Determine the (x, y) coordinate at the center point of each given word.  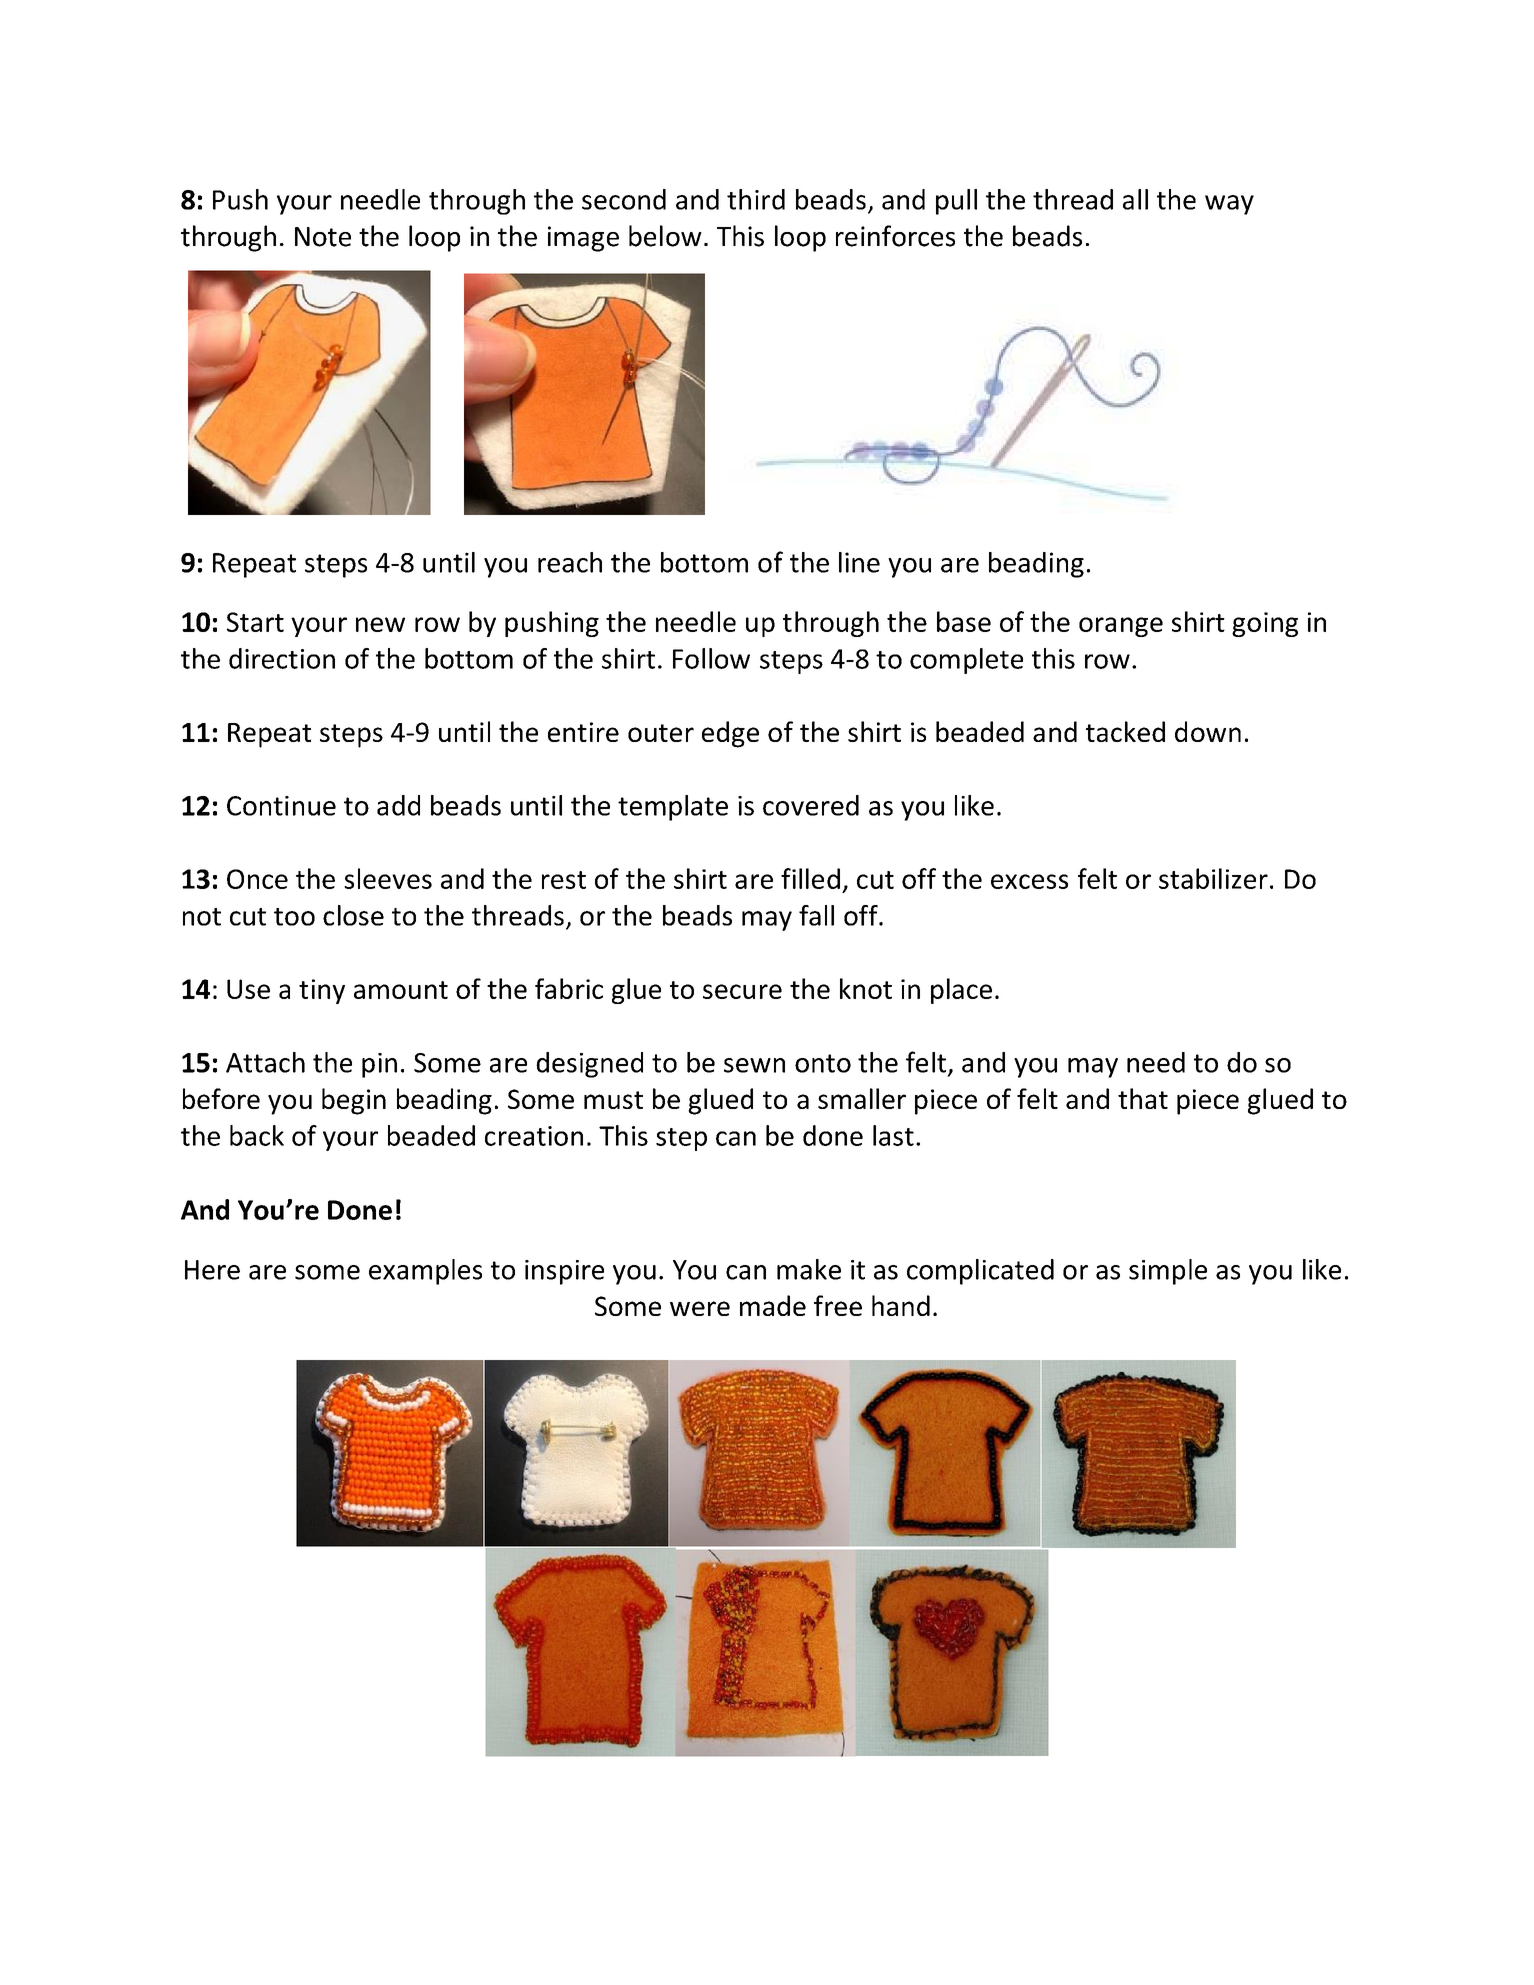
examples (425, 1272)
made (773, 1305)
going (1265, 624)
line (859, 562)
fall (816, 915)
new (380, 624)
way (1229, 205)
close (353, 915)
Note (323, 237)
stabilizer (1213, 878)
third (756, 199)
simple (1168, 1272)
